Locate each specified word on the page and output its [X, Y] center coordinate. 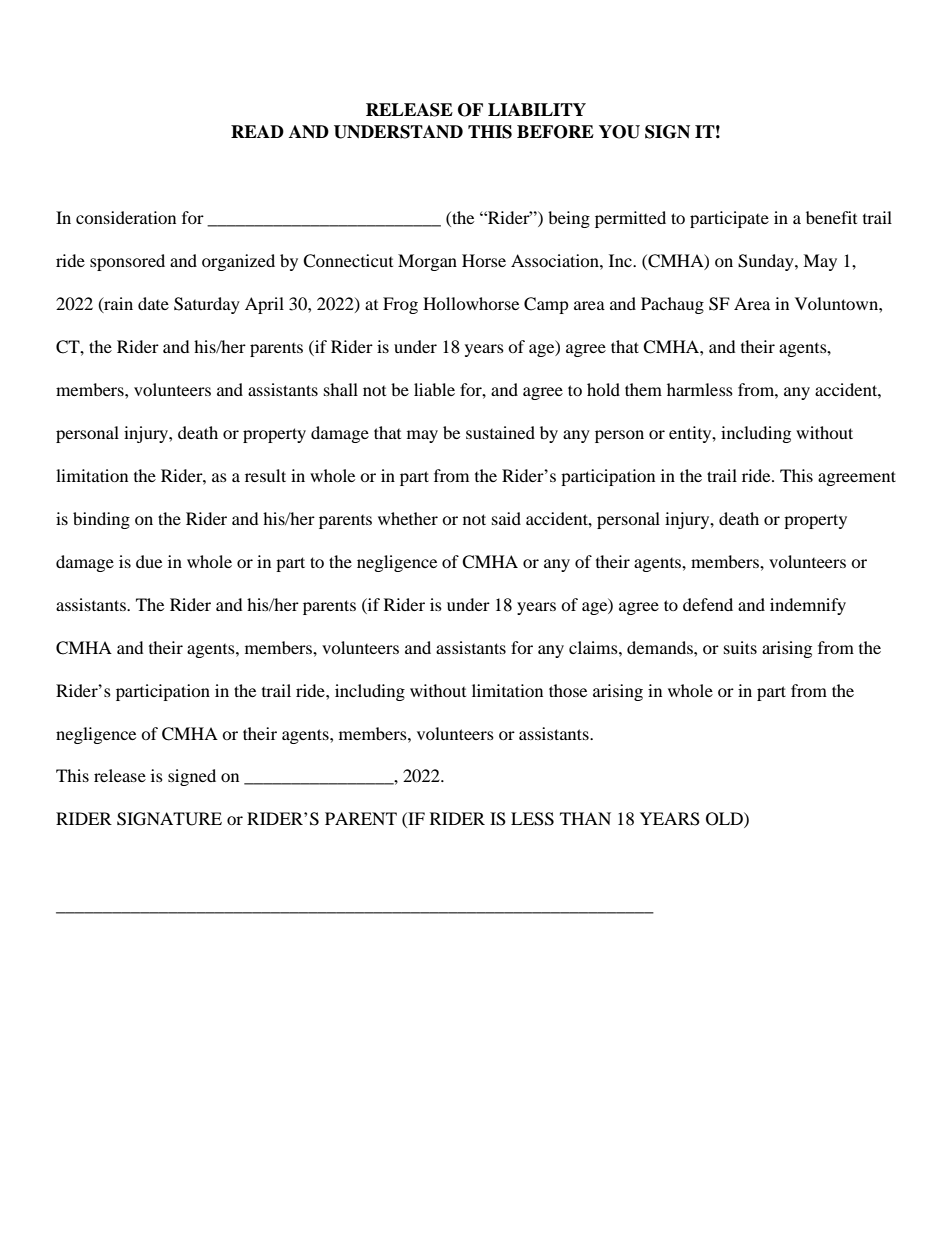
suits [740, 647]
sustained [500, 432]
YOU [619, 132]
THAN [585, 818]
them [643, 389]
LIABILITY [537, 109]
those [568, 690]
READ [257, 131]
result [265, 475]
